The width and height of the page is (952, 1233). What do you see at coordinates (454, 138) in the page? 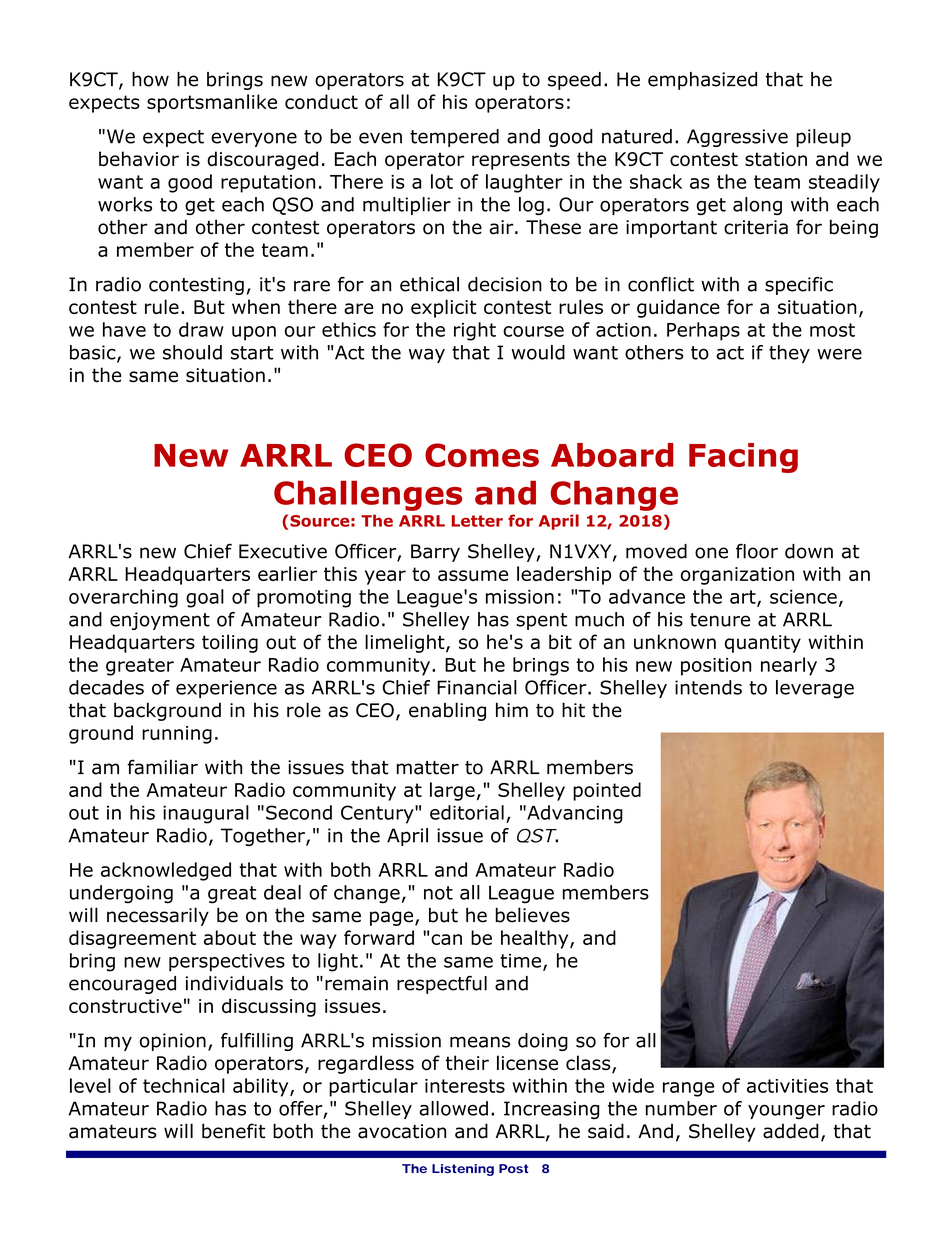
I see `tempered` at bounding box center [454, 138].
